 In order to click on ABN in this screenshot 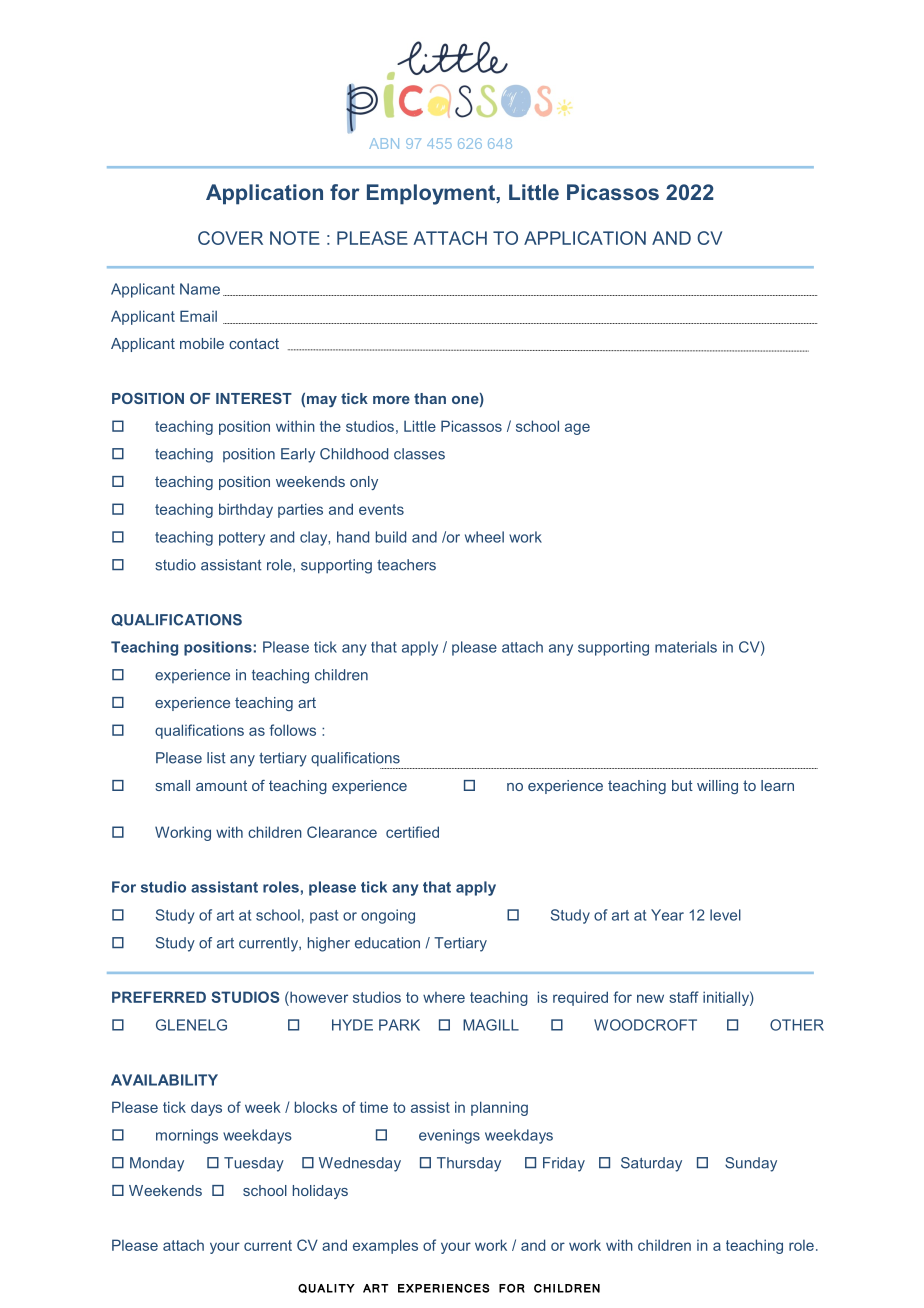, I will do `click(384, 143)`.
